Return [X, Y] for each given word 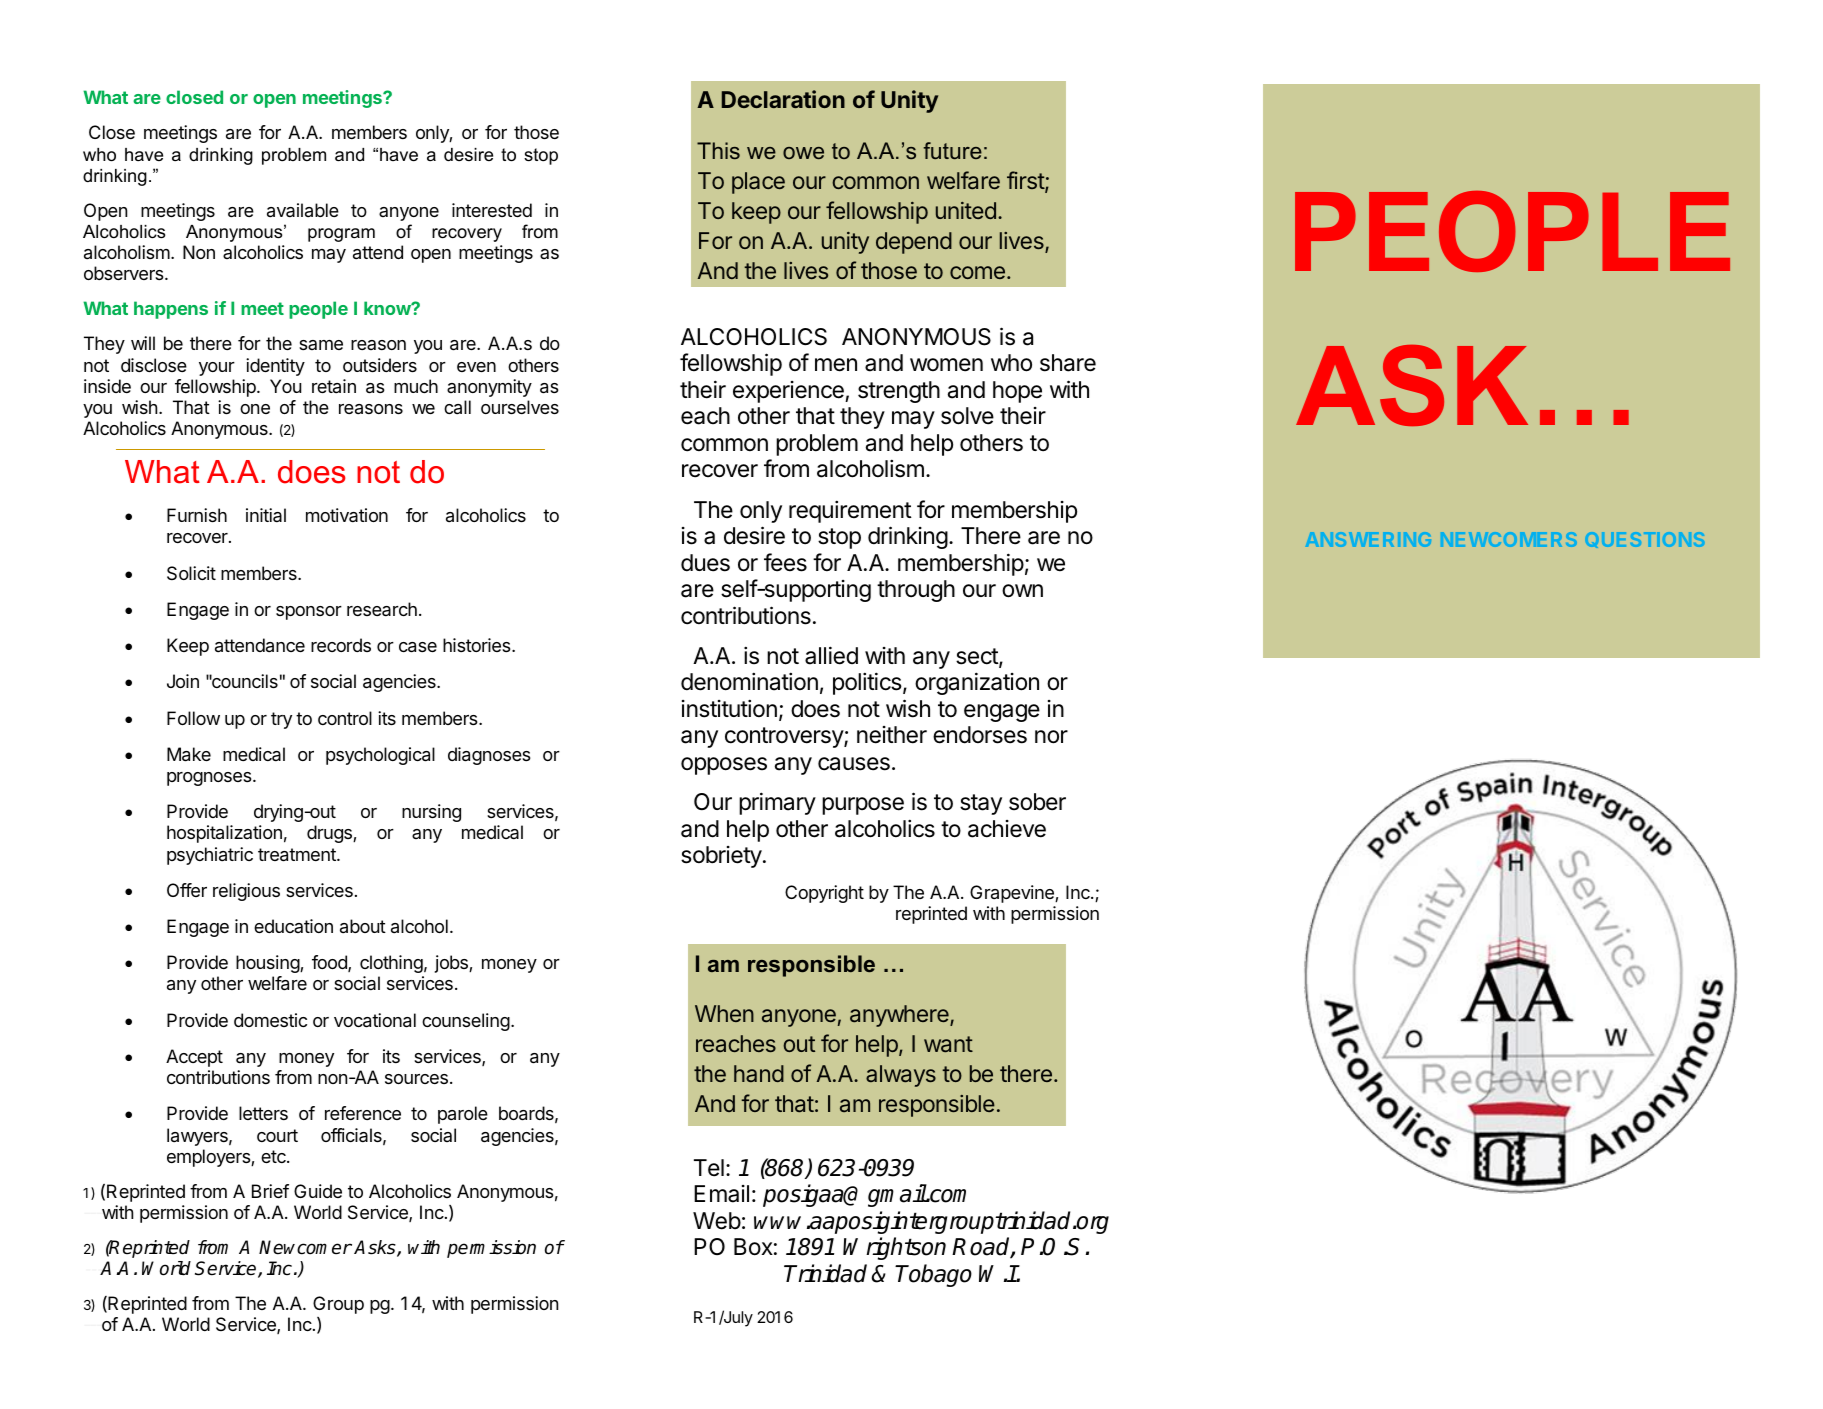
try [281, 720]
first [1026, 181]
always [901, 1076]
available [303, 210]
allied [831, 655]
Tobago [933, 1275]
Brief [270, 1191]
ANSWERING [1368, 539]
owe [803, 153]
